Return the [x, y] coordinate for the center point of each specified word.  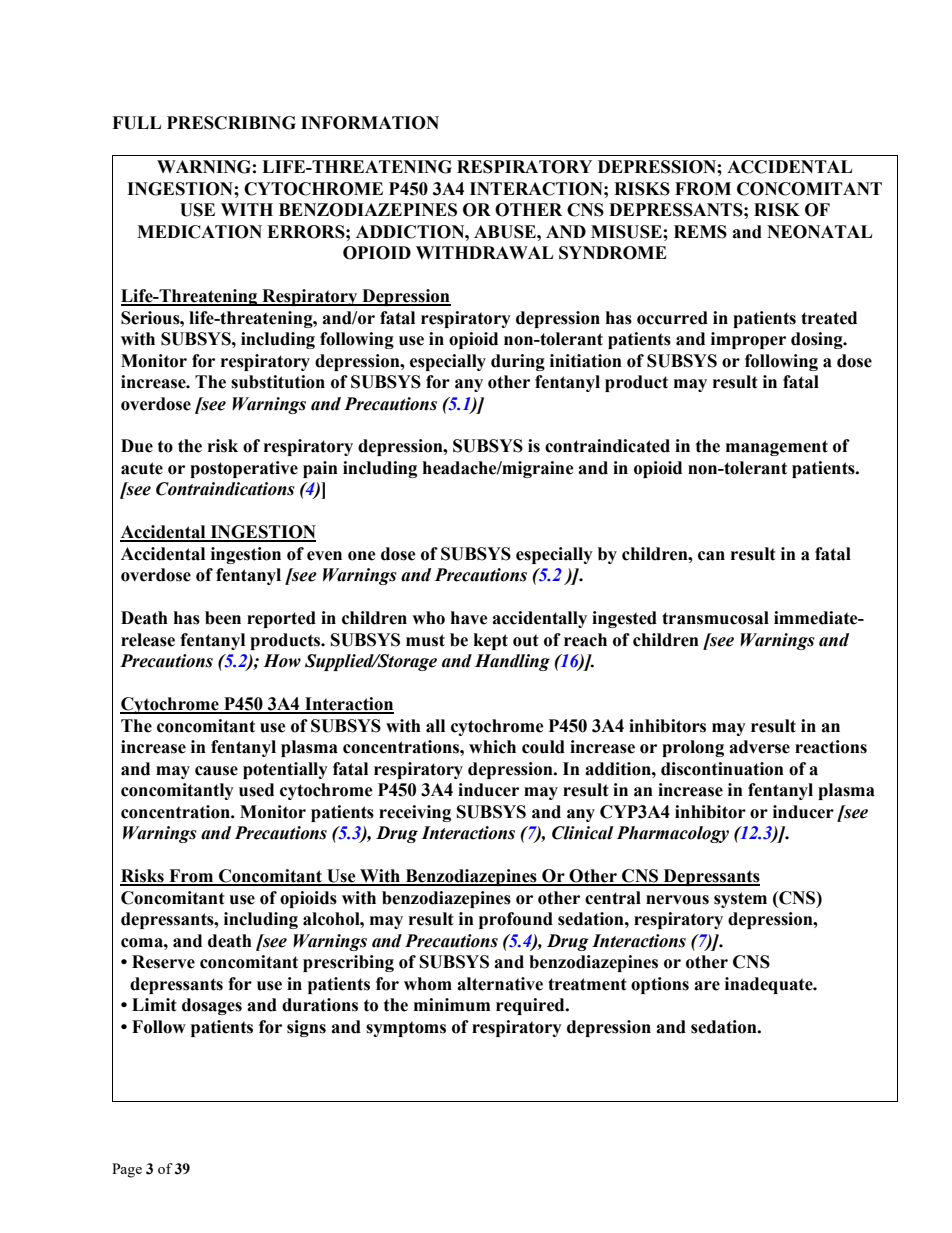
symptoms [406, 1029]
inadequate [770, 985]
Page [127, 1170]
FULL [136, 123]
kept [491, 641]
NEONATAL [819, 232]
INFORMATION [370, 123]
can [711, 556]
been [223, 618]
